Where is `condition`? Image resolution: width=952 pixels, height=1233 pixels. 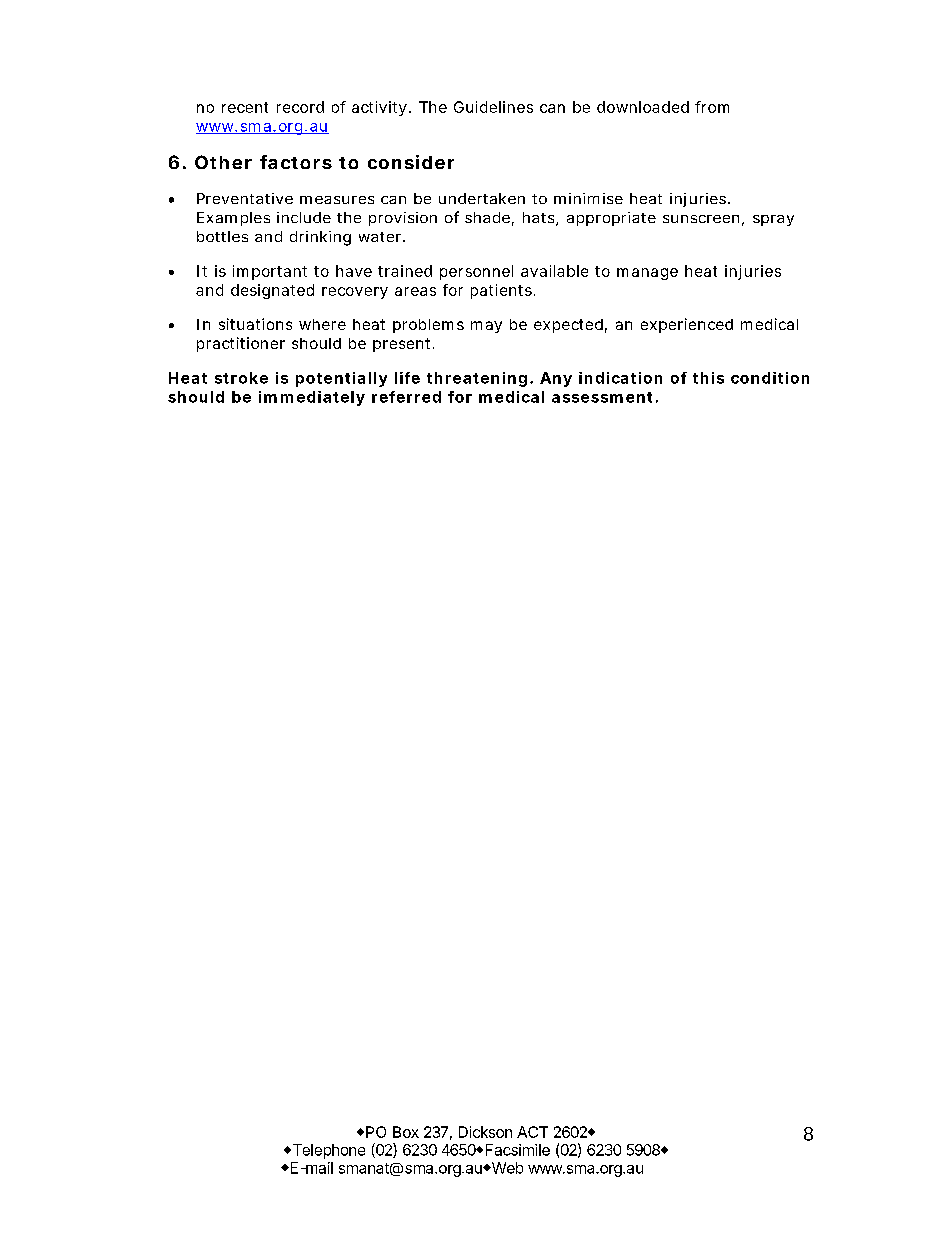 condition is located at coordinates (770, 378).
